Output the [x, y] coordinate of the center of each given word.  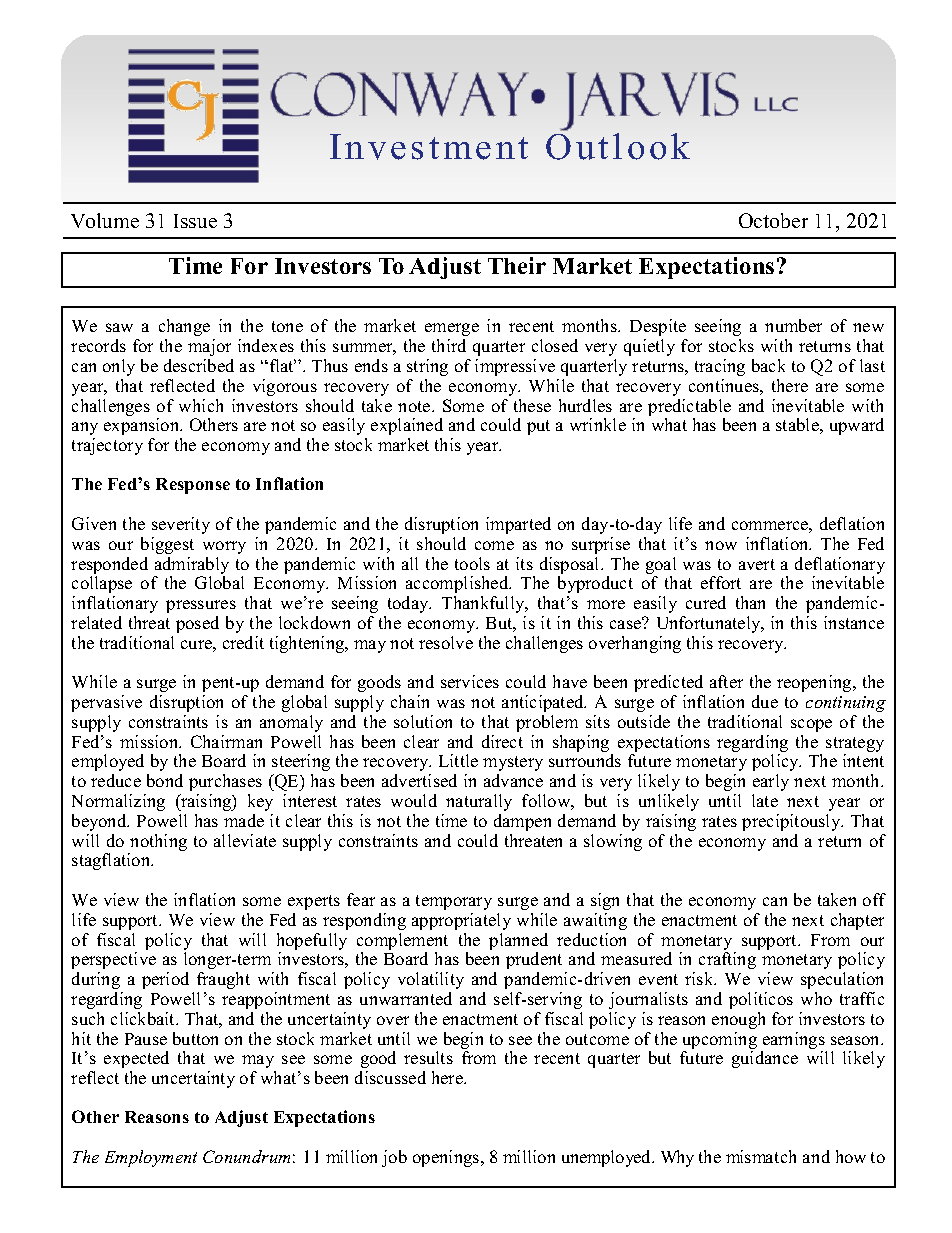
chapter [857, 921]
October [773, 220]
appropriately [461, 921]
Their [517, 265]
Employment [151, 1158]
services [470, 681]
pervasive [106, 703]
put [538, 427]
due [765, 701]
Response [193, 486]
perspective [113, 960]
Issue [195, 221]
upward [857, 426]
